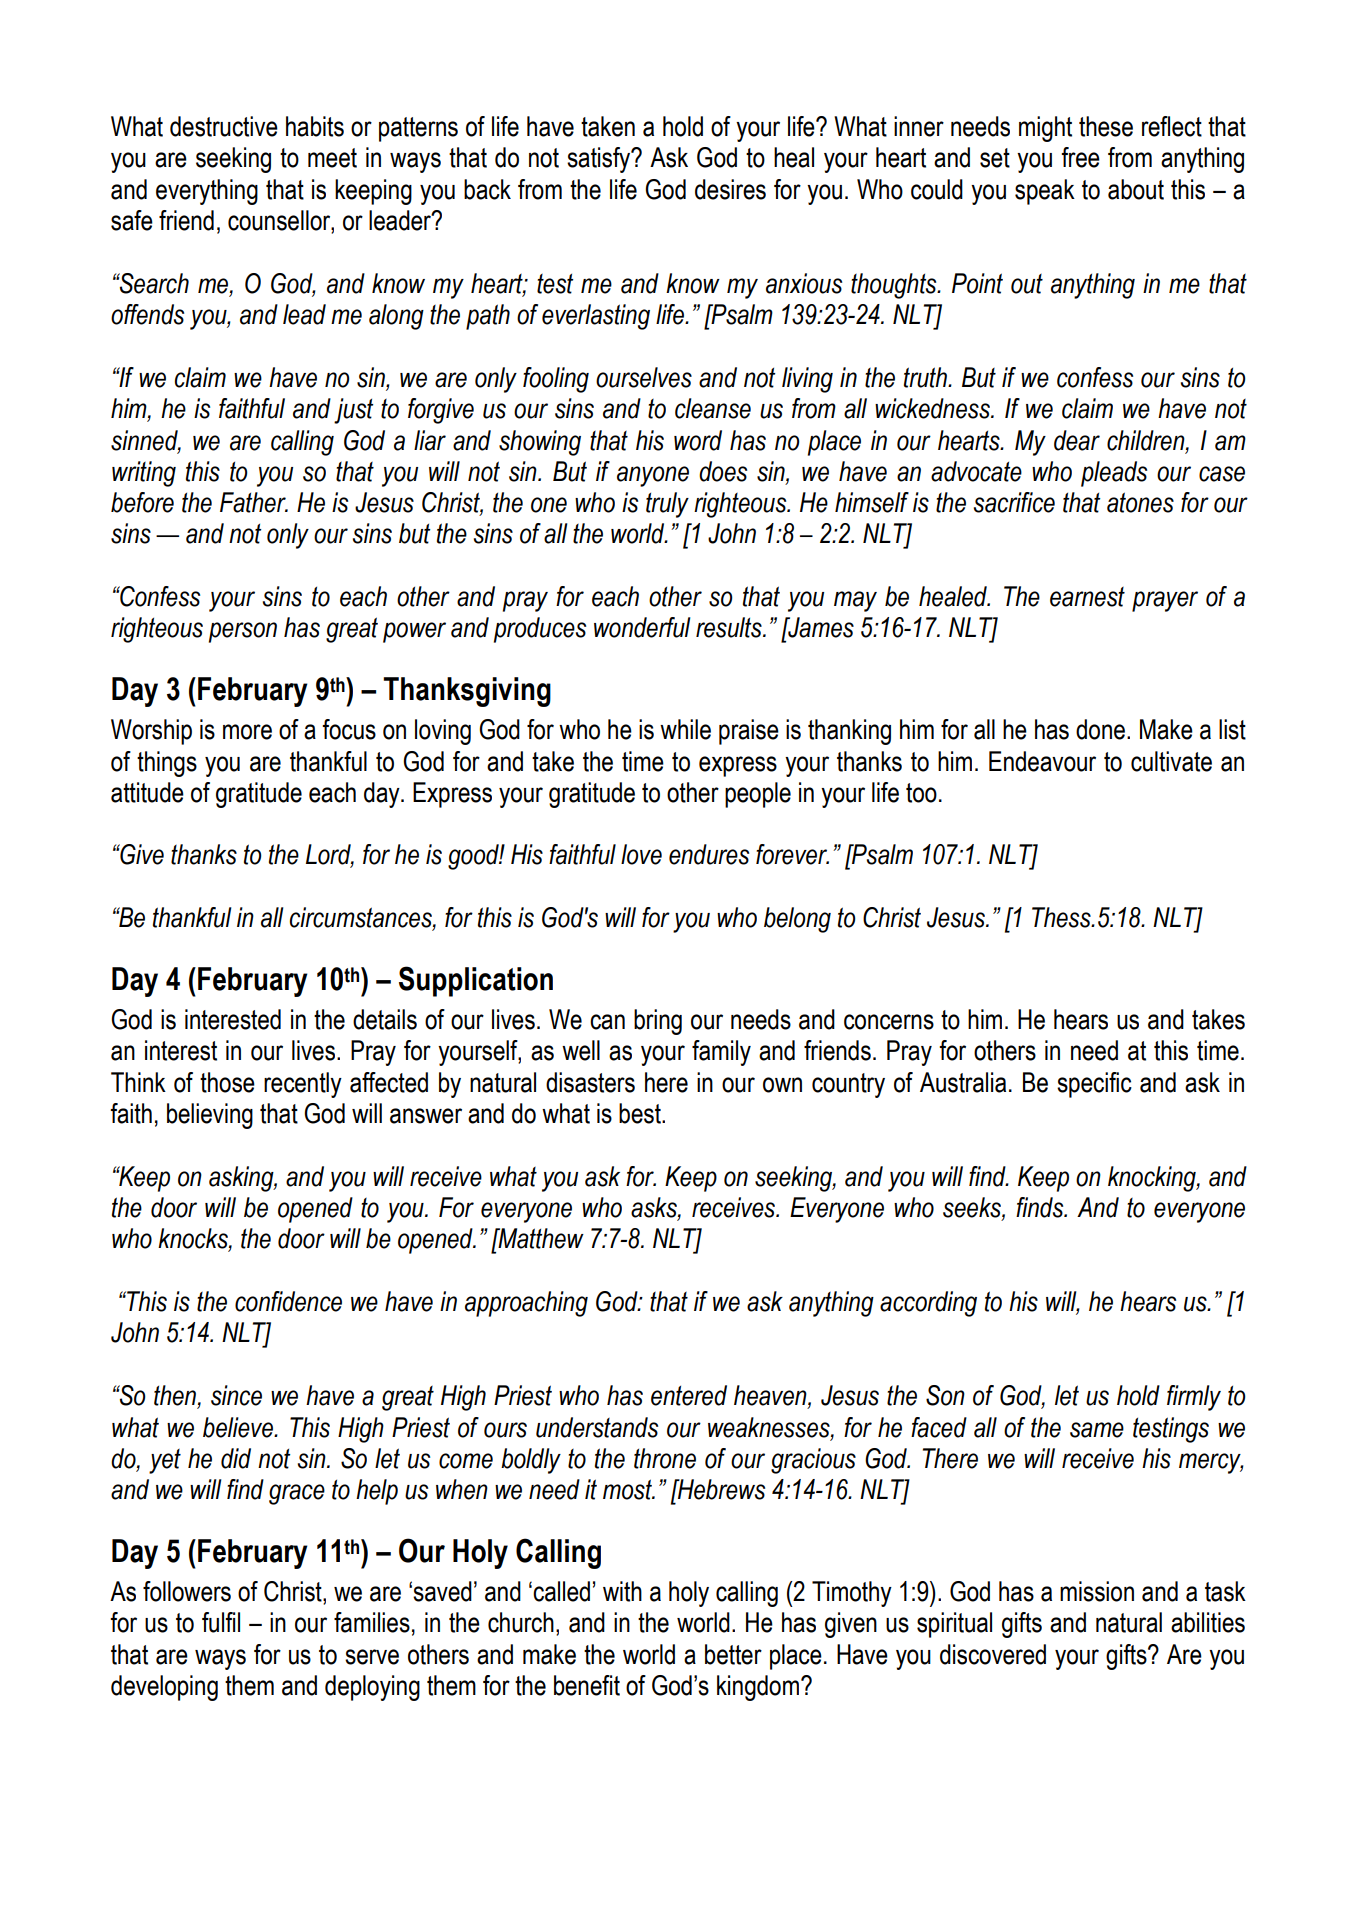  I want to click on everything, so click(207, 192).
